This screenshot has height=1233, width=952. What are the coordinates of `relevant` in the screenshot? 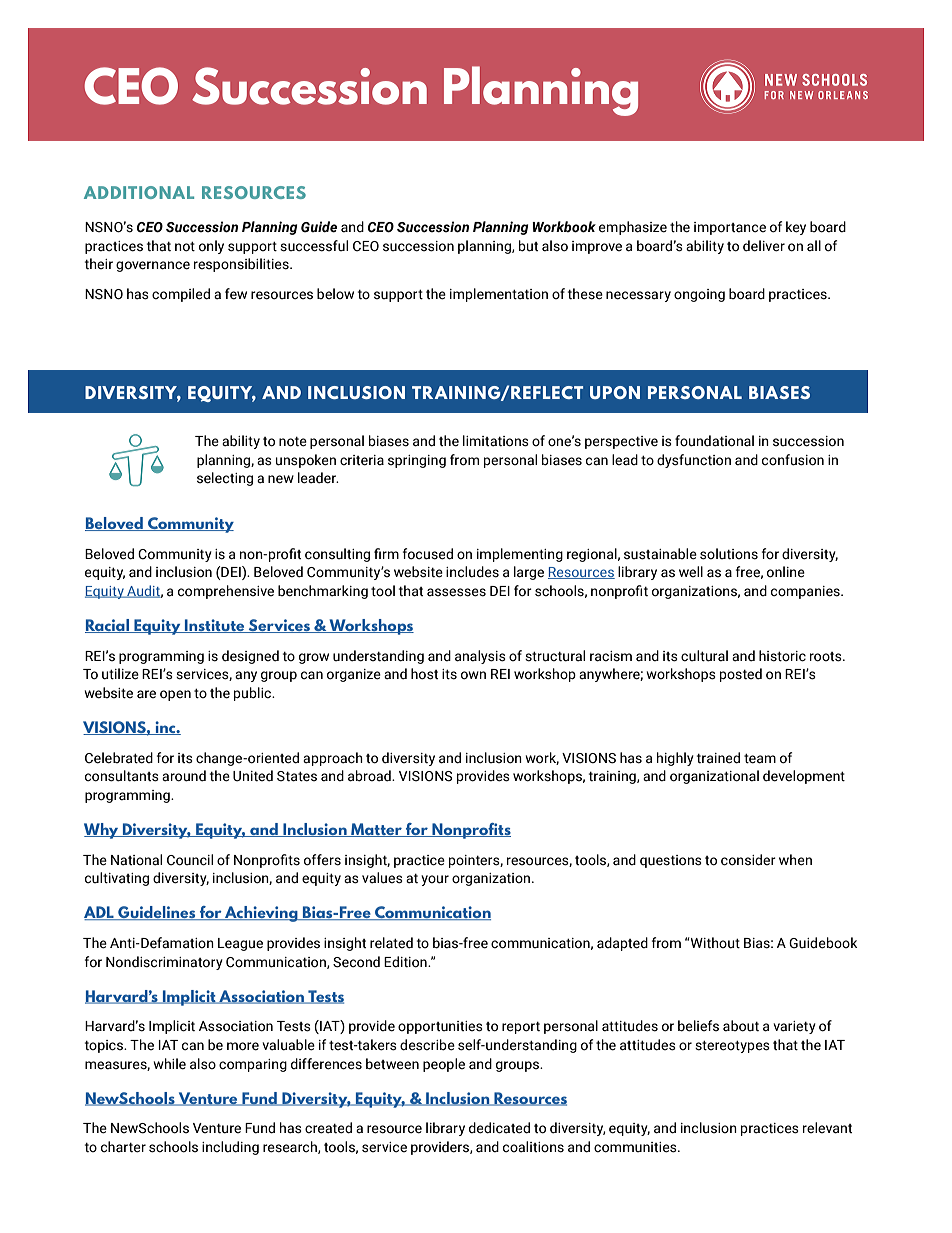 It's located at (827, 1128).
